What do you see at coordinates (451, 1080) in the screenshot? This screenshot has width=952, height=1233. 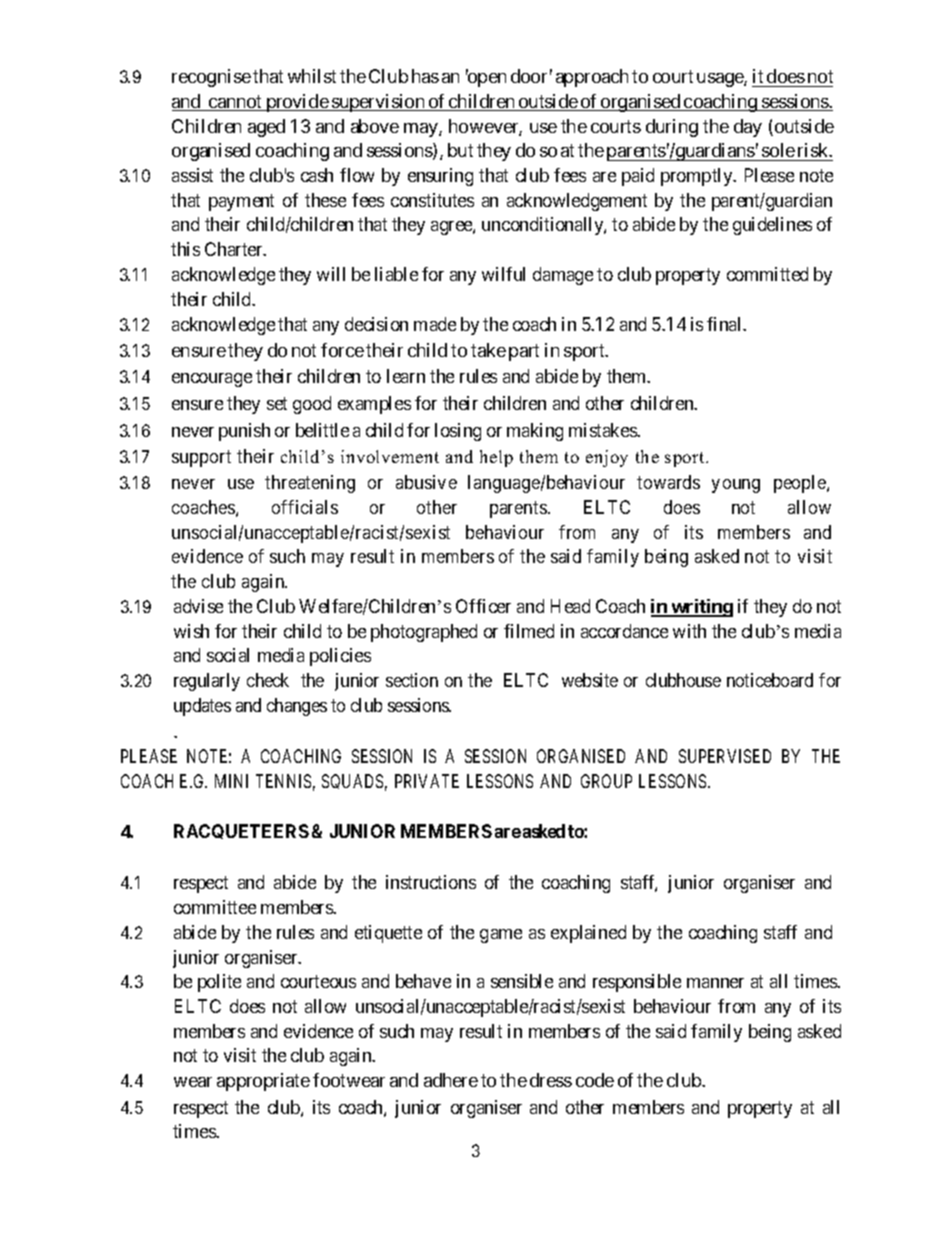 I see `adhere` at bounding box center [451, 1080].
